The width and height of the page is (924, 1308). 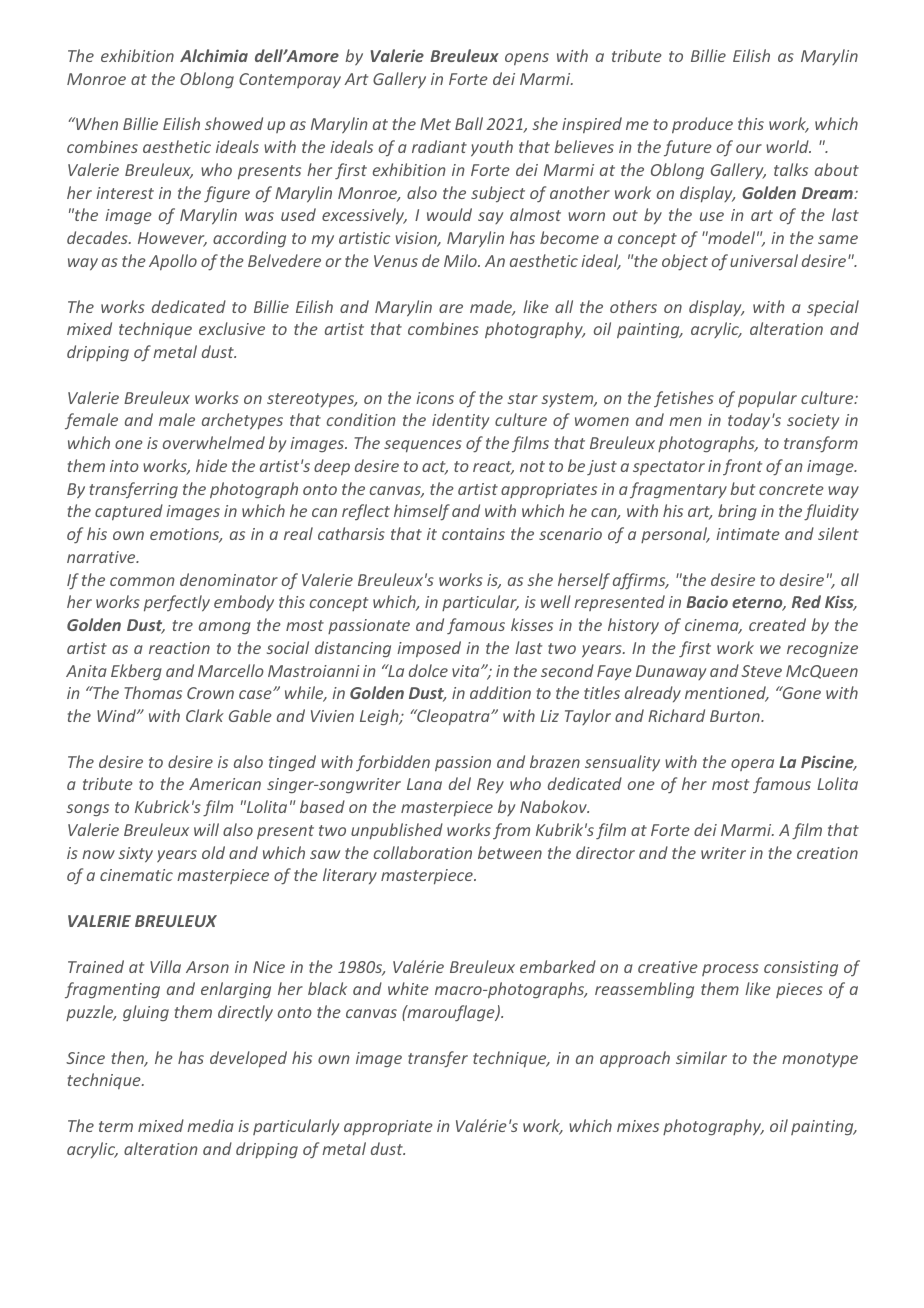 What do you see at coordinates (702, 125) in the page?
I see `produce` at bounding box center [702, 125].
